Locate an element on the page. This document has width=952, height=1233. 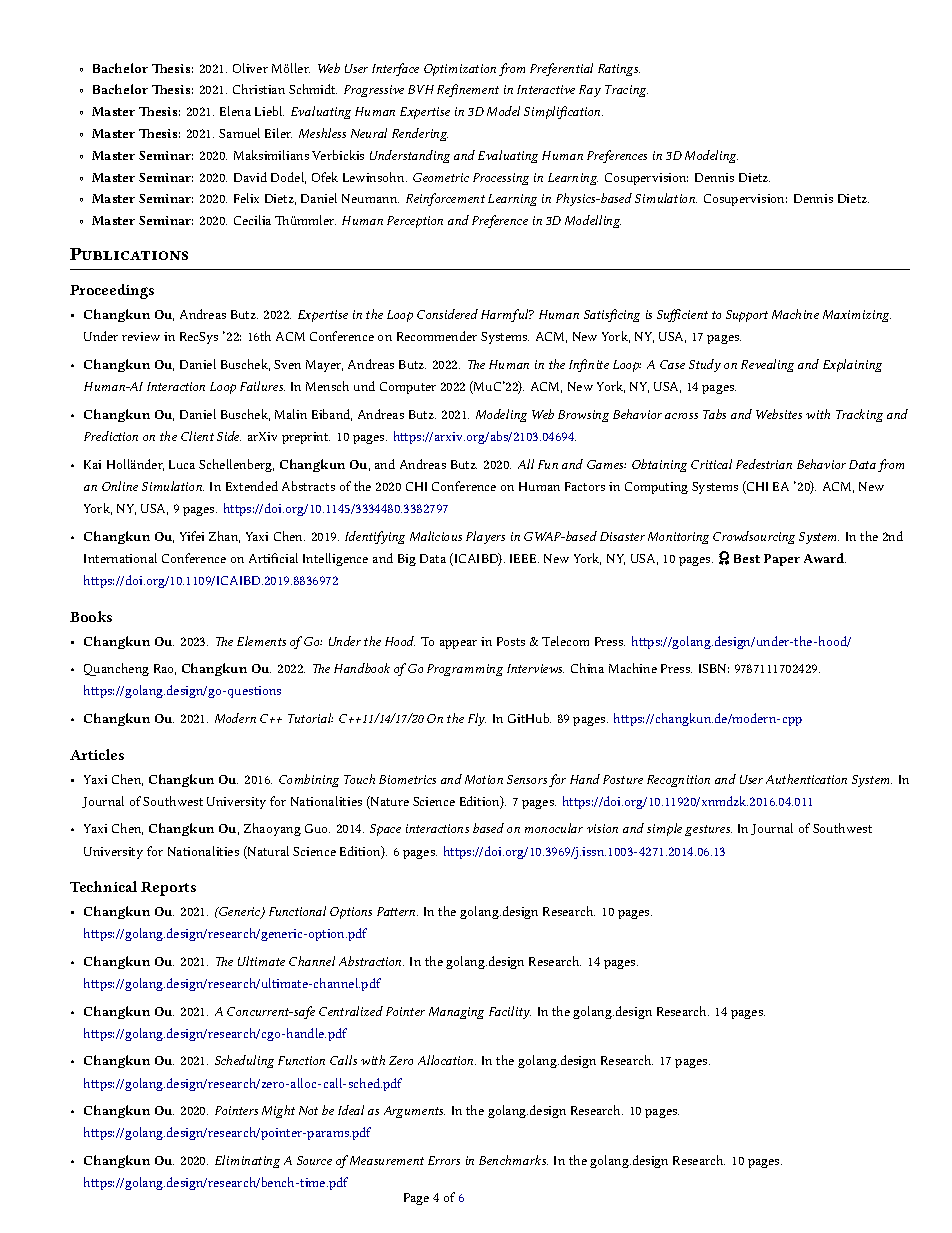
Tracing is located at coordinates (626, 91).
